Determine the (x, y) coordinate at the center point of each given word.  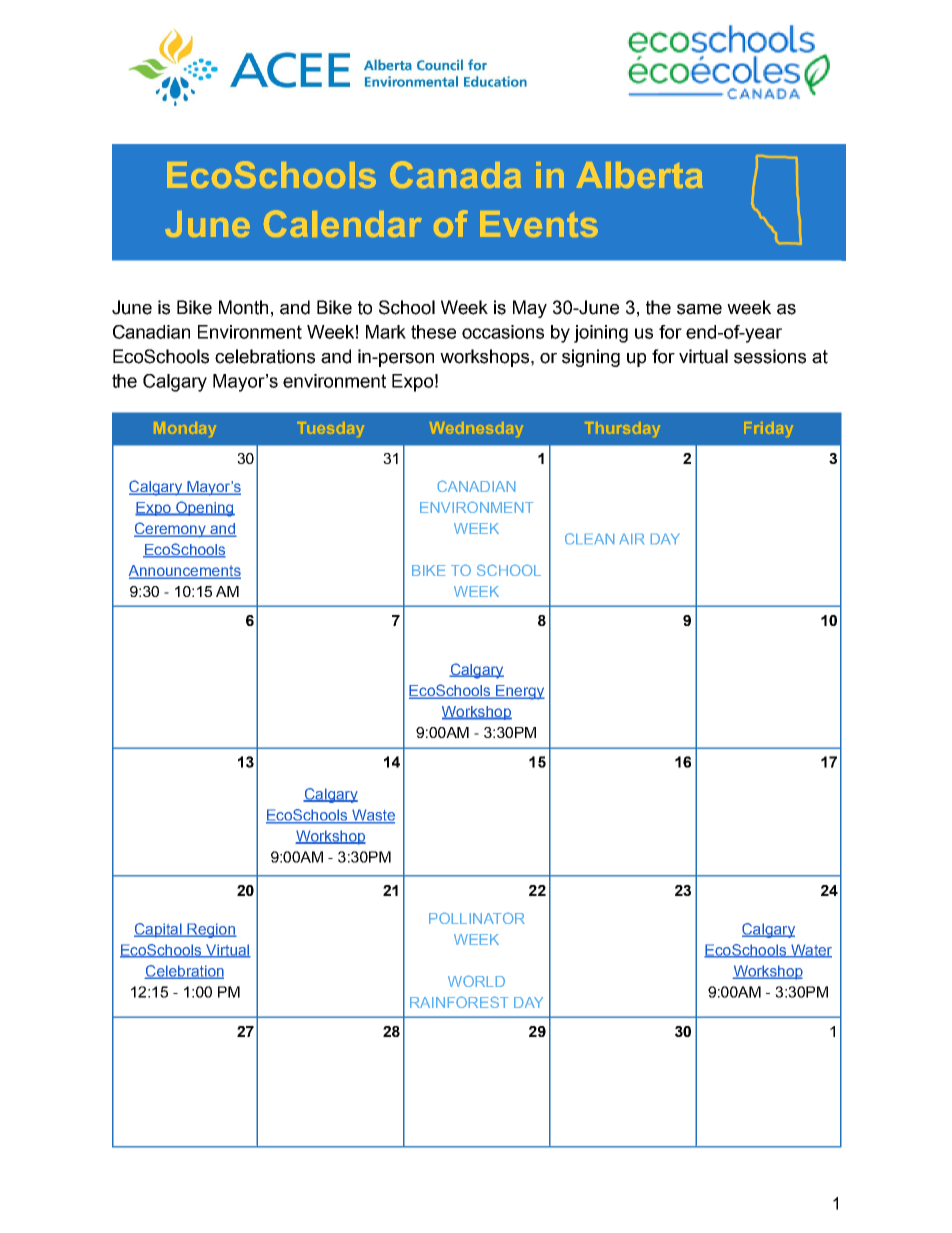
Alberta (640, 175)
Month (243, 307)
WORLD (476, 981)
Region (211, 930)
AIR (632, 539)
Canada (455, 174)
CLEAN (589, 538)
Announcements (185, 572)
